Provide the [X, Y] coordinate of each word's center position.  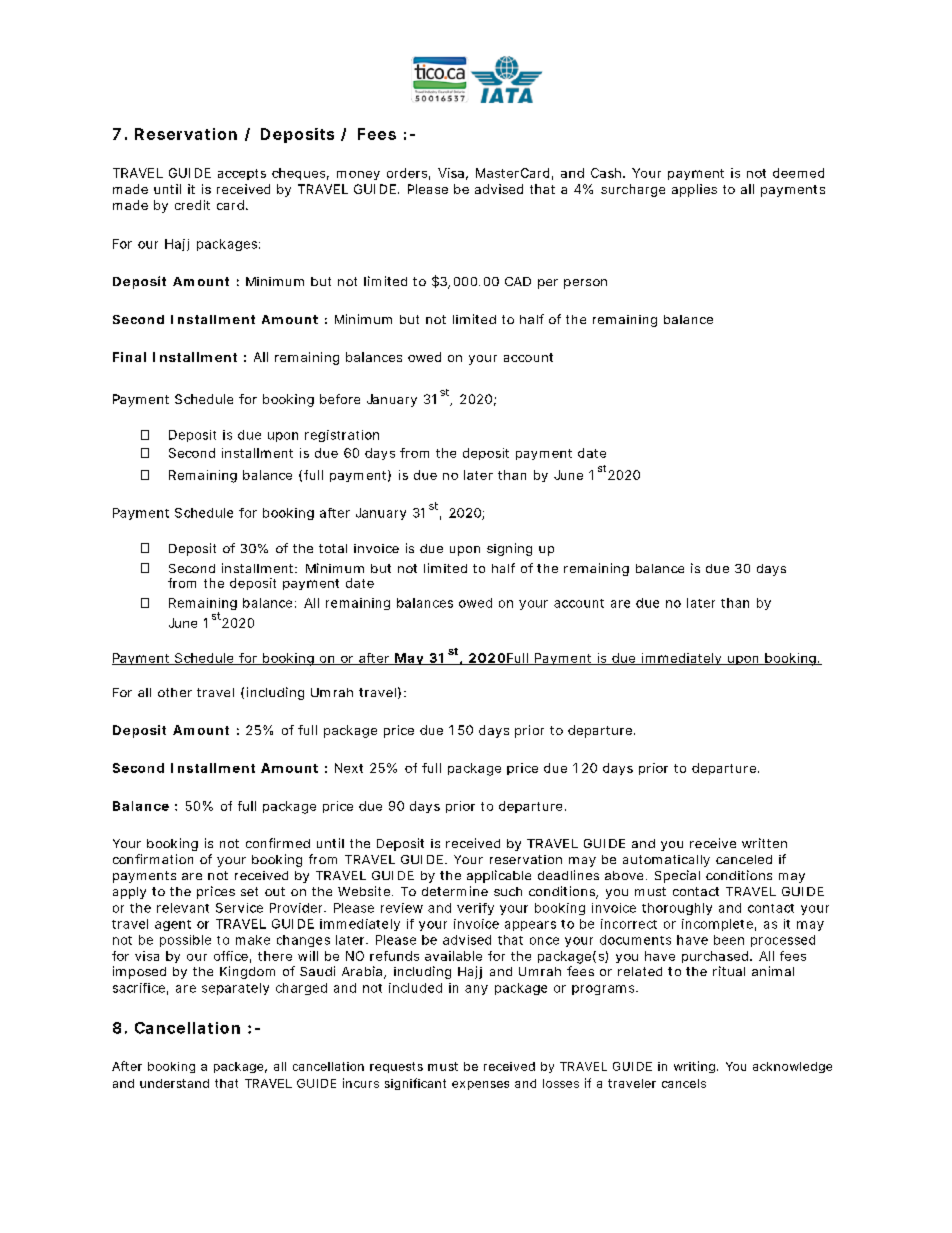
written [764, 843]
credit [192, 205]
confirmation [153, 859]
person [585, 284]
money [358, 175]
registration [342, 436]
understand [174, 1083]
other [175, 692]
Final [129, 357]
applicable [499, 876]
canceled [744, 859]
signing [509, 549]
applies [694, 190]
